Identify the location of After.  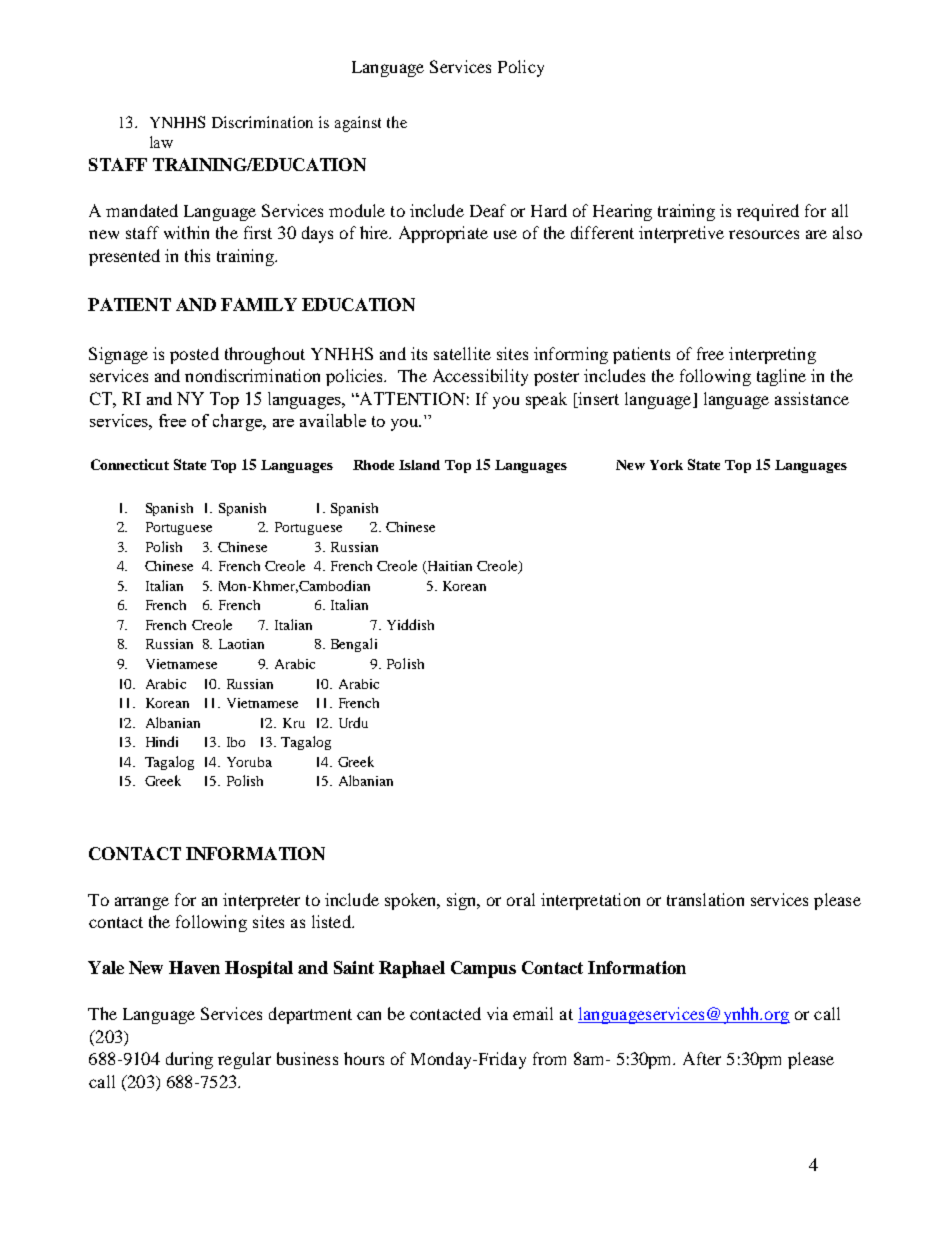
(702, 1058).
